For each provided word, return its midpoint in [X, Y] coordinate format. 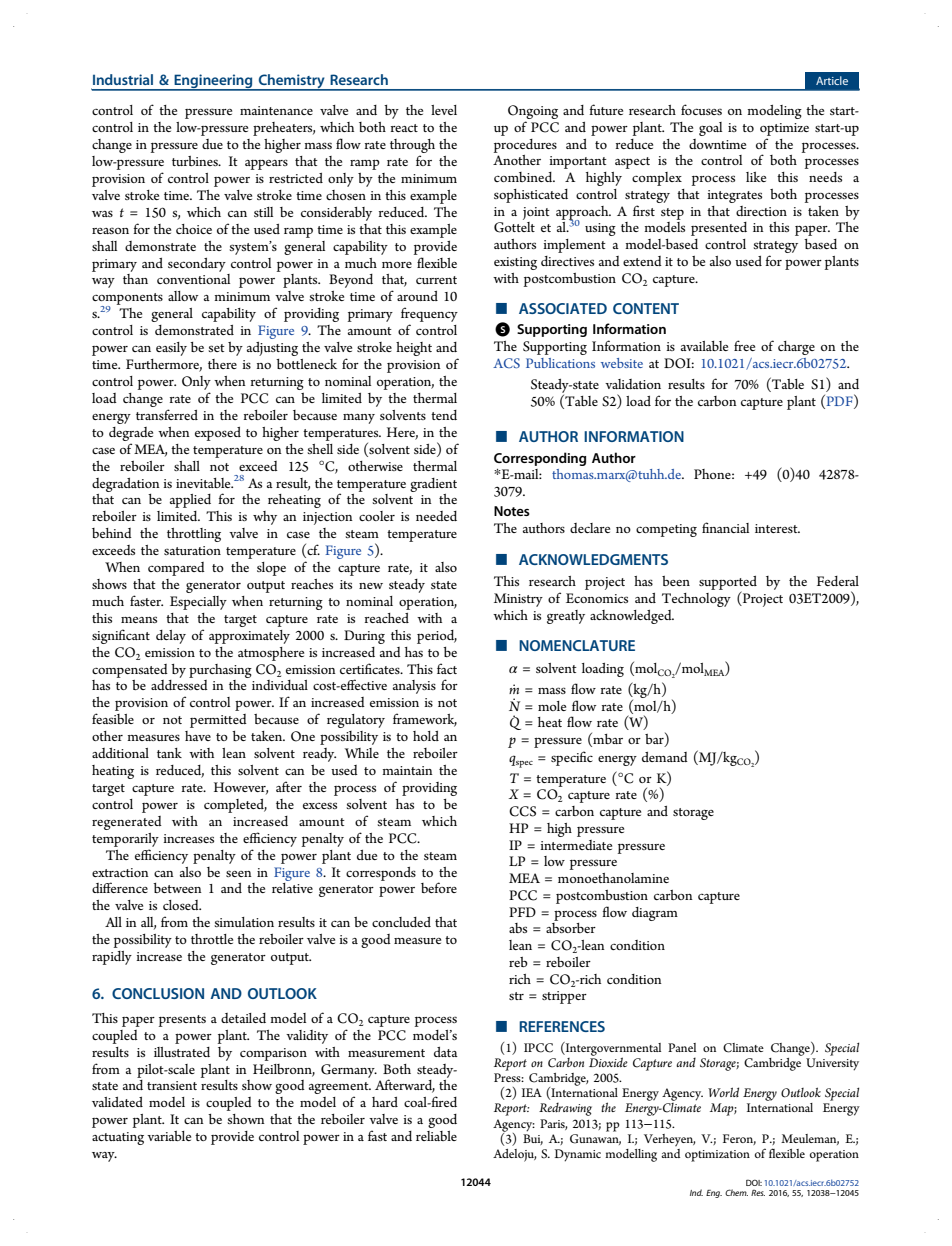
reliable [436, 1136]
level [444, 110]
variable [169, 1136]
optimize [784, 129]
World [723, 1092]
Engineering [213, 82]
